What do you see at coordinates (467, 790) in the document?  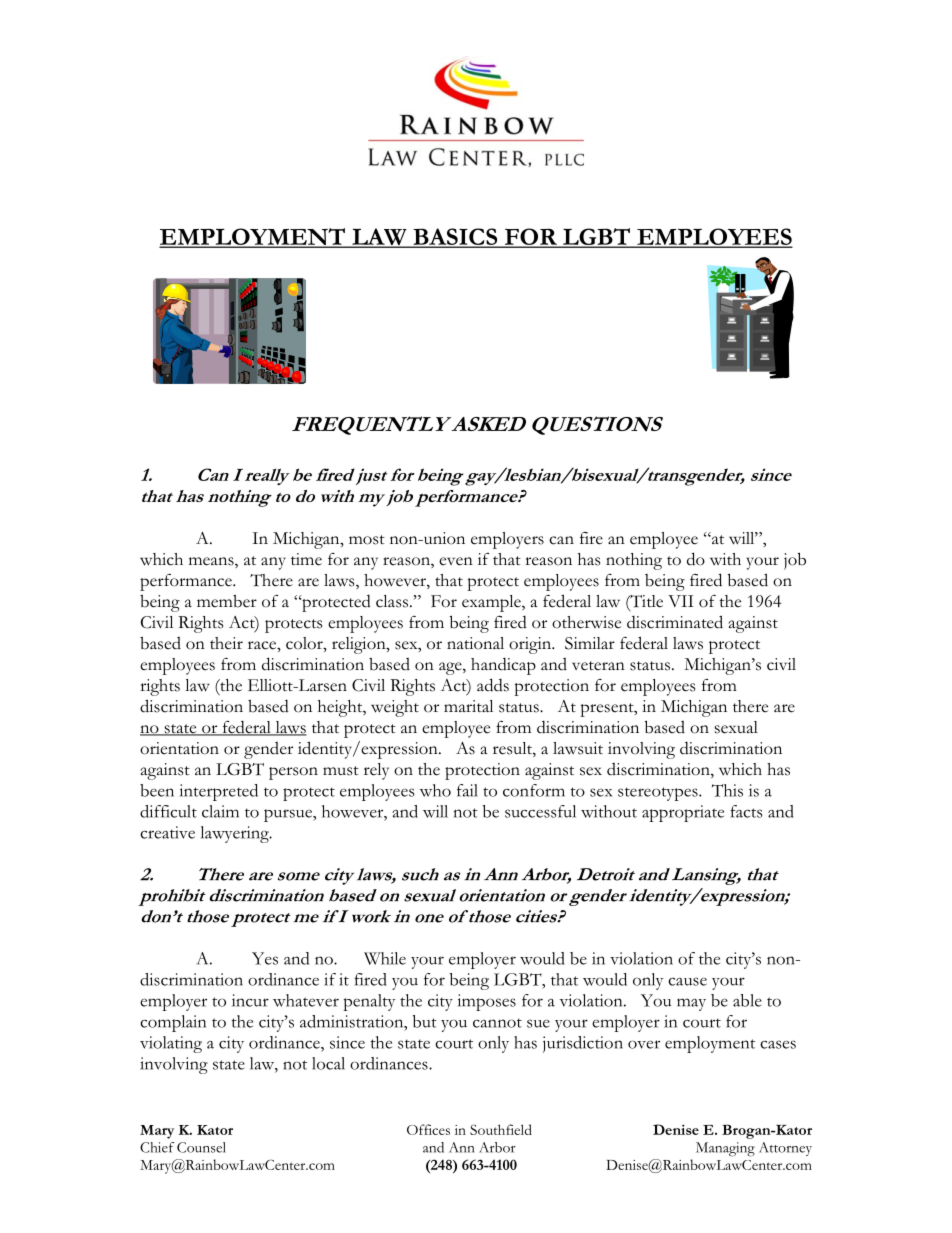 I see `fail` at bounding box center [467, 790].
